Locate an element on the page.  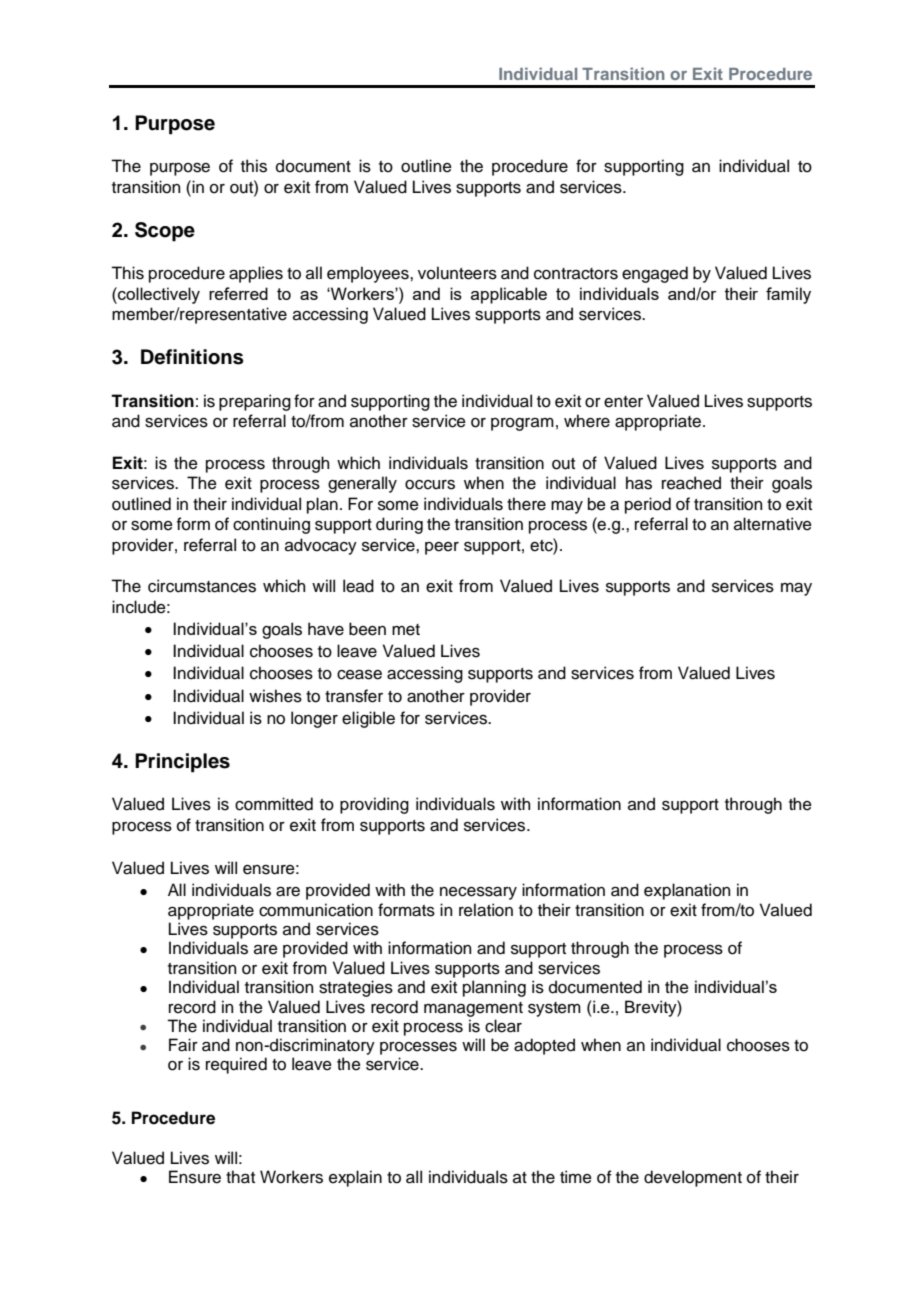
providing is located at coordinates (374, 805).
